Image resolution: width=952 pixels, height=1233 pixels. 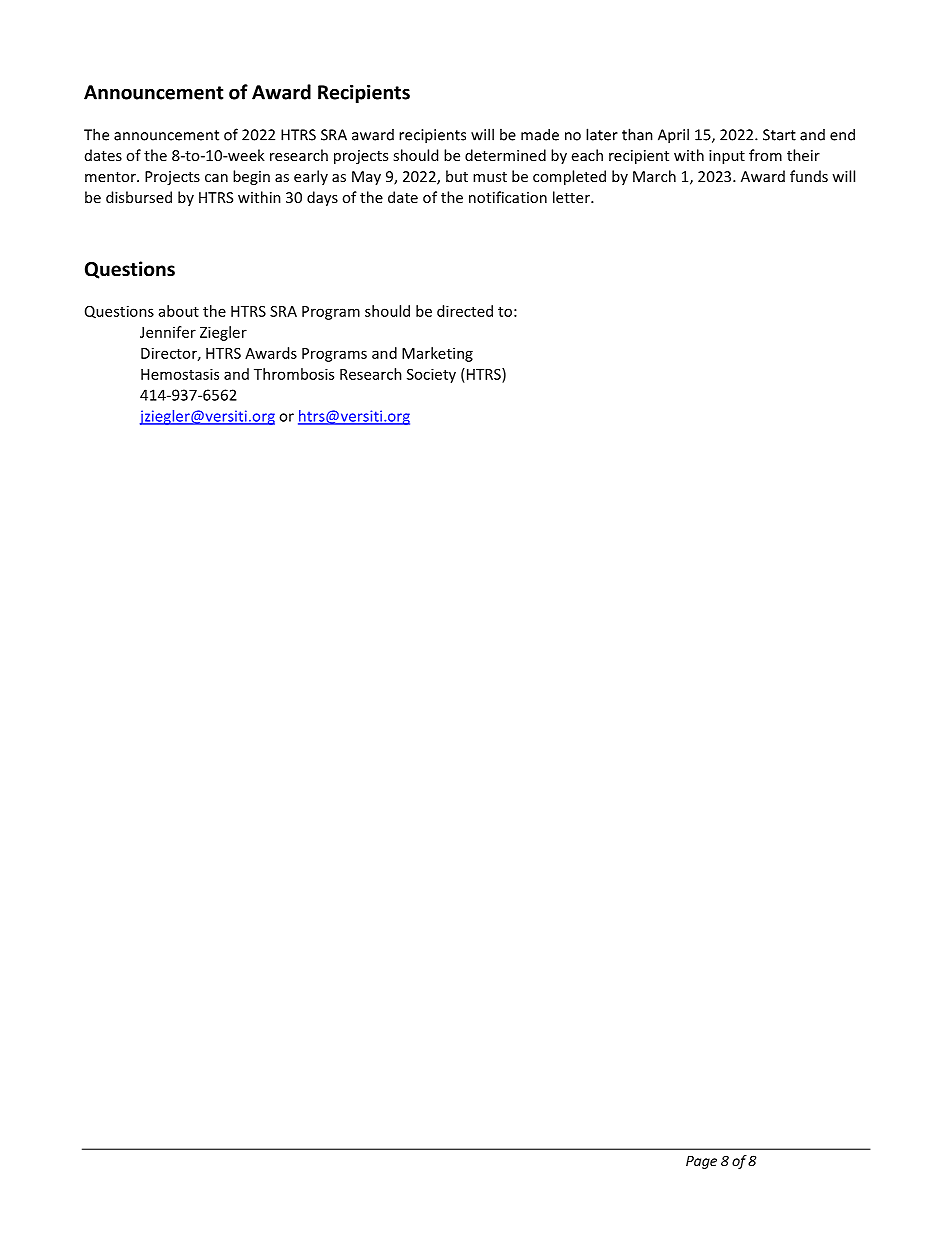 What do you see at coordinates (180, 374) in the screenshot?
I see `Hemostasis` at bounding box center [180, 374].
